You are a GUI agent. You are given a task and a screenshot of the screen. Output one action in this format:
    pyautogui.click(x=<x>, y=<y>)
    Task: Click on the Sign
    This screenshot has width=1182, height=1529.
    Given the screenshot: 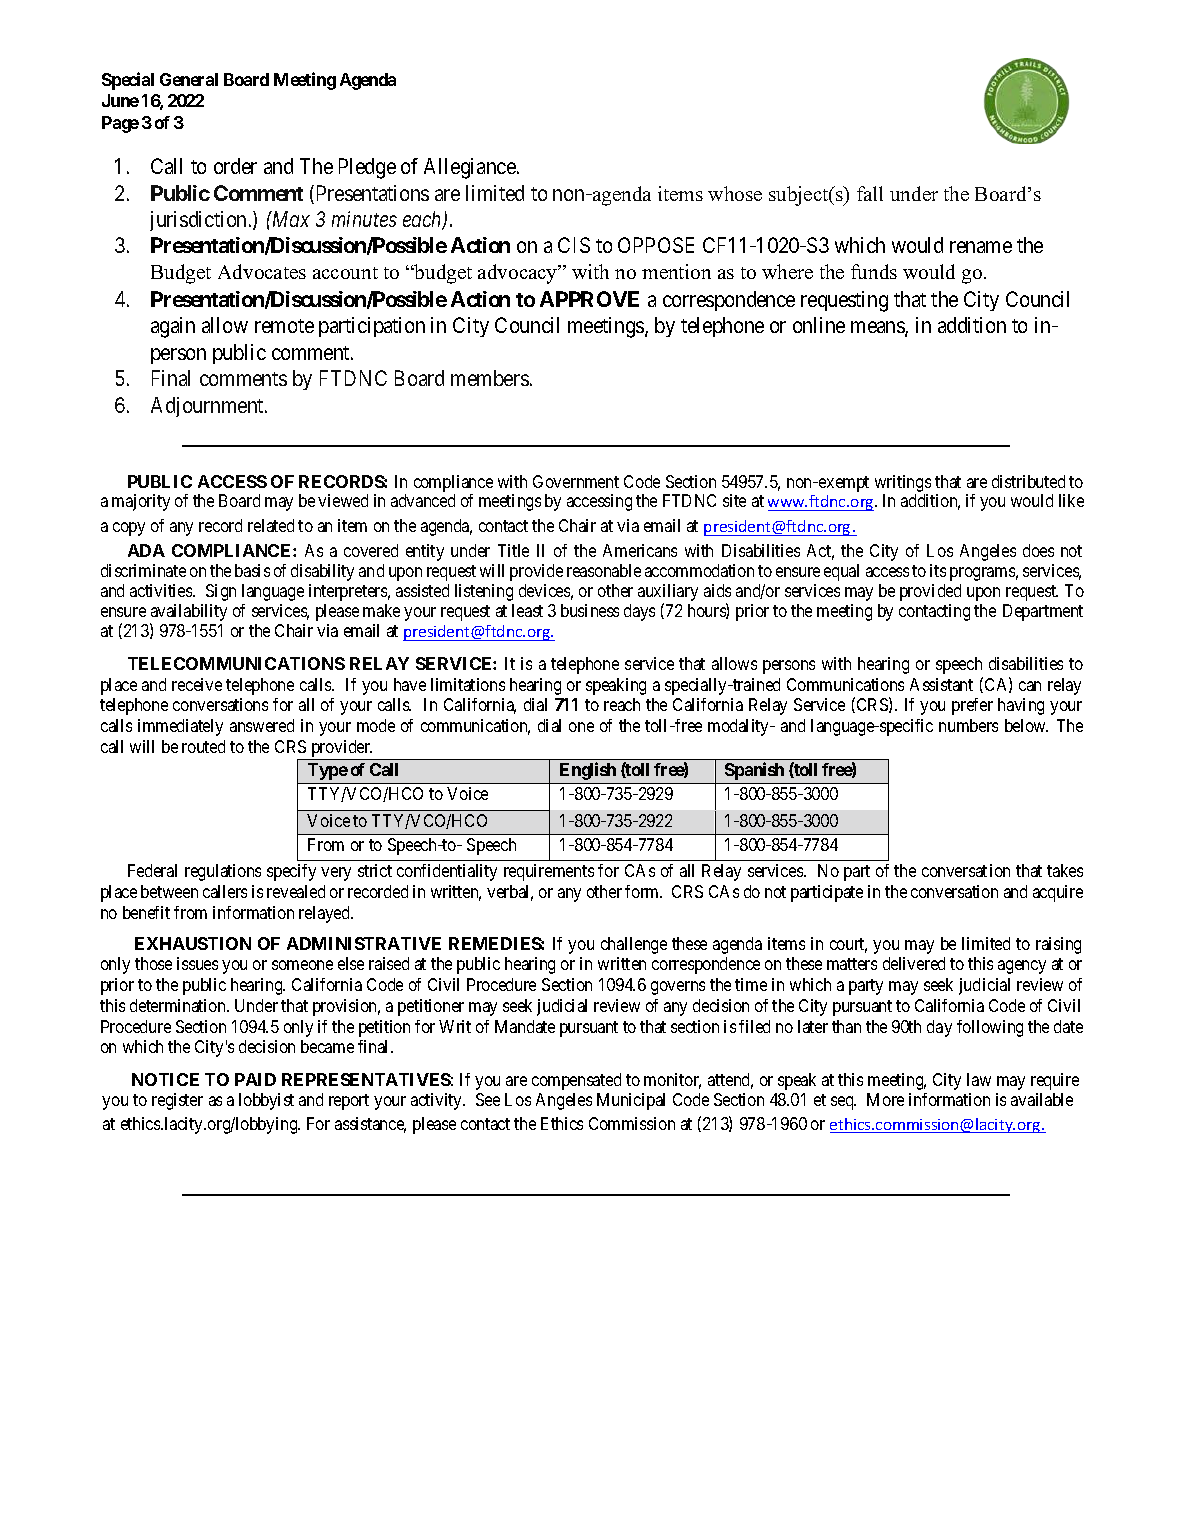 What is the action you would take?
    pyautogui.click(x=221, y=592)
